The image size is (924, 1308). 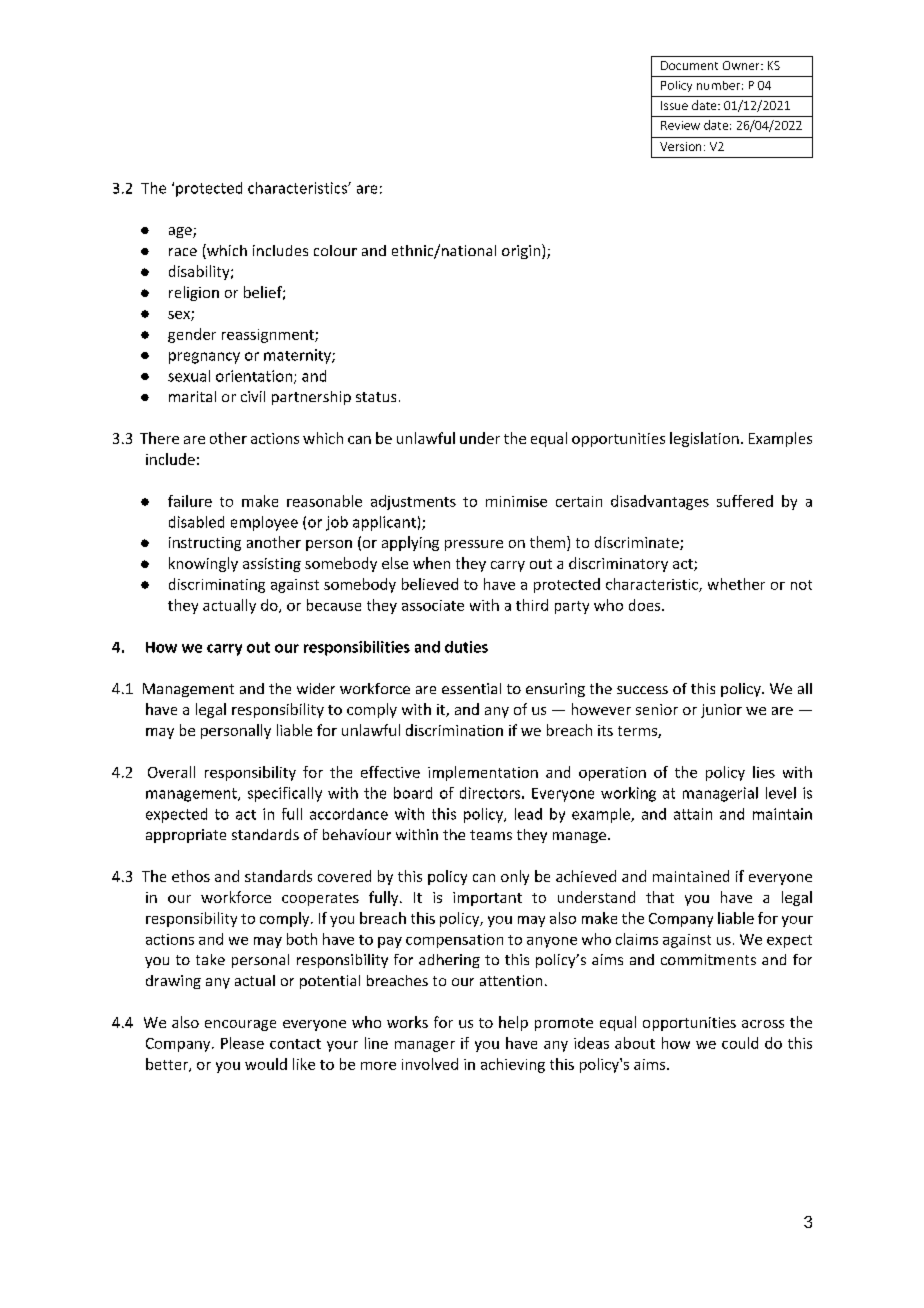 What do you see at coordinates (253, 396) in the screenshot?
I see `civil` at bounding box center [253, 396].
